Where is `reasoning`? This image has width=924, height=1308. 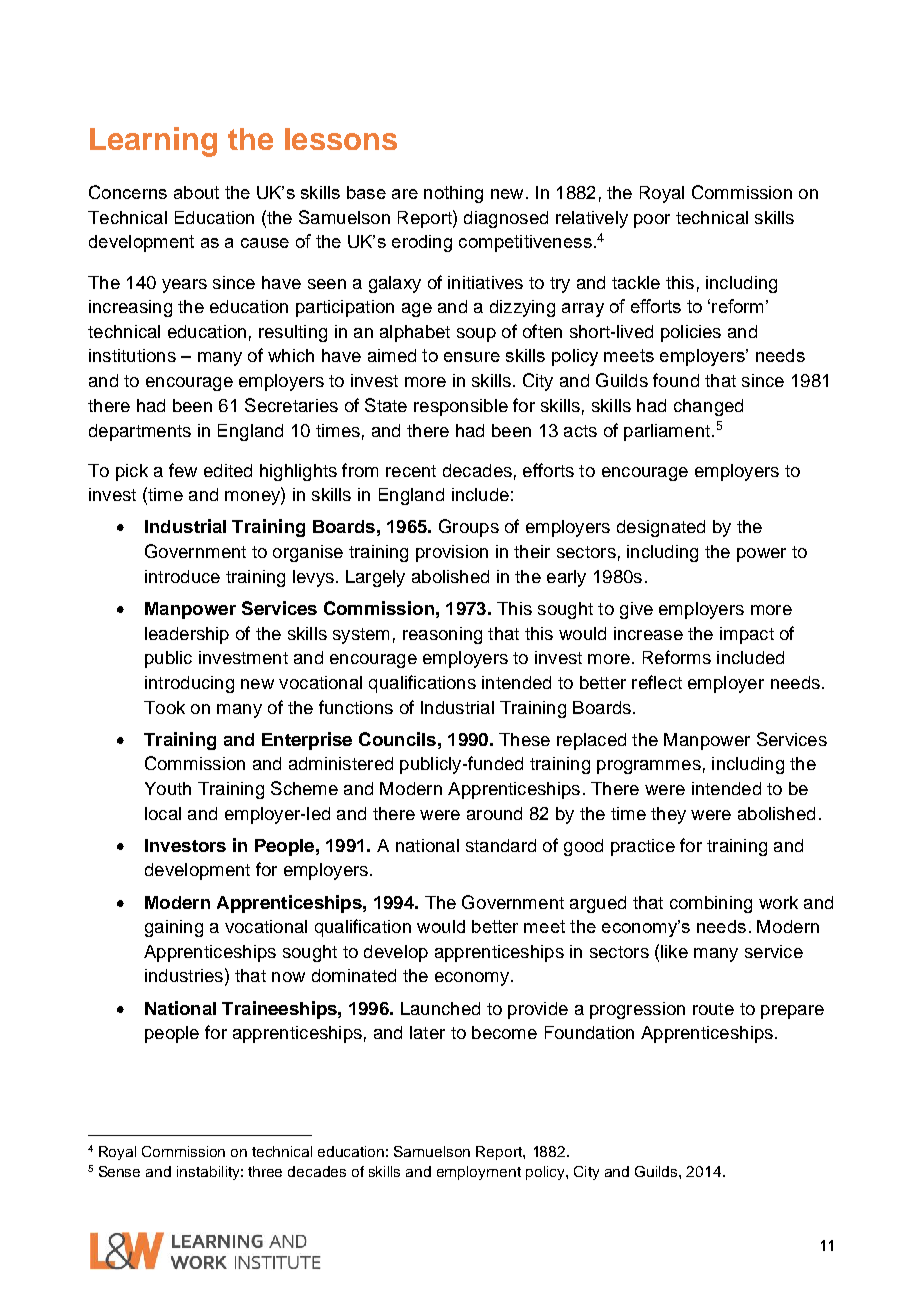
reasoning is located at coordinates (442, 635).
